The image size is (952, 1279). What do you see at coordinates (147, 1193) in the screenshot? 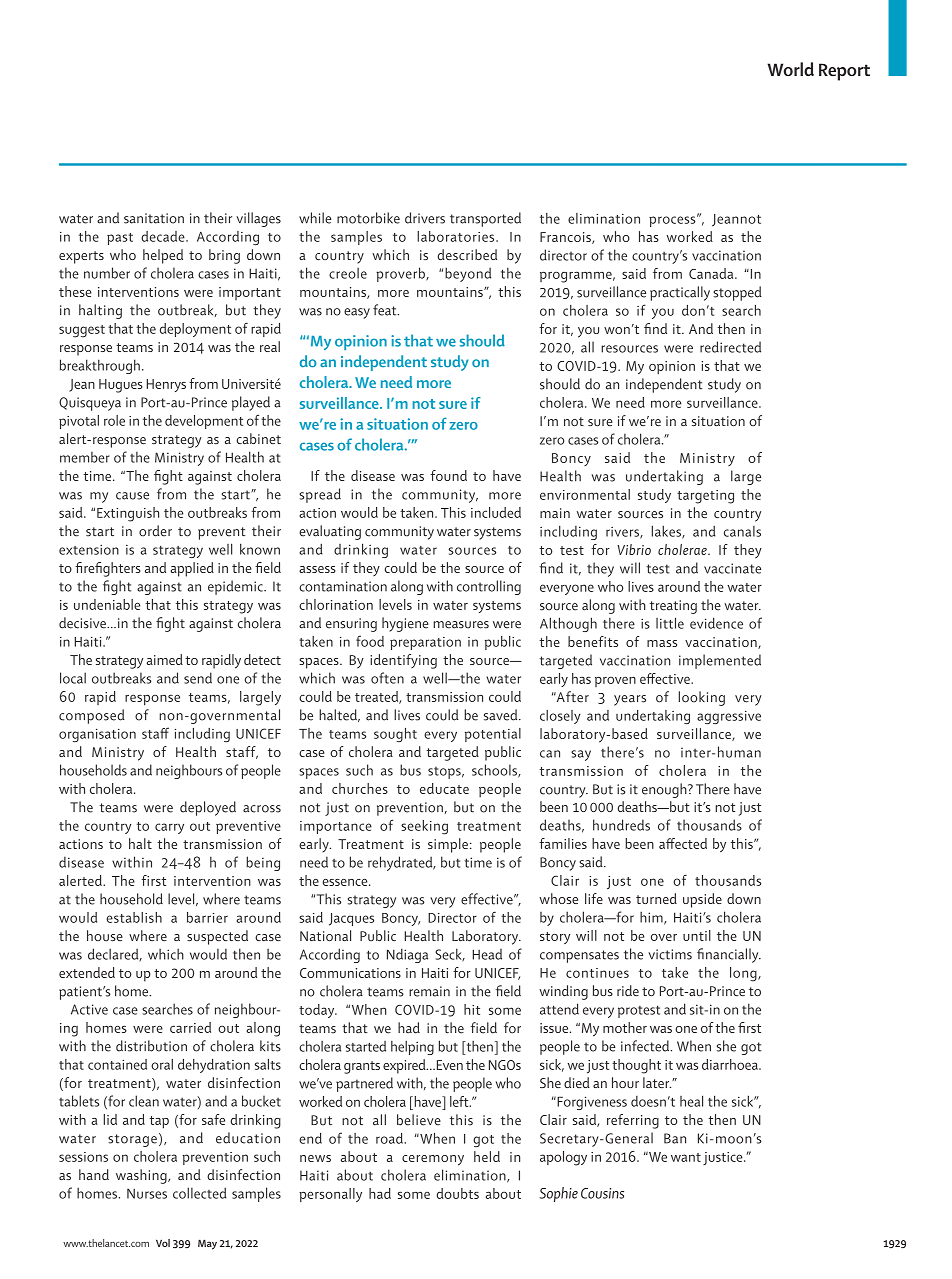
I see `Nurses` at bounding box center [147, 1193].
